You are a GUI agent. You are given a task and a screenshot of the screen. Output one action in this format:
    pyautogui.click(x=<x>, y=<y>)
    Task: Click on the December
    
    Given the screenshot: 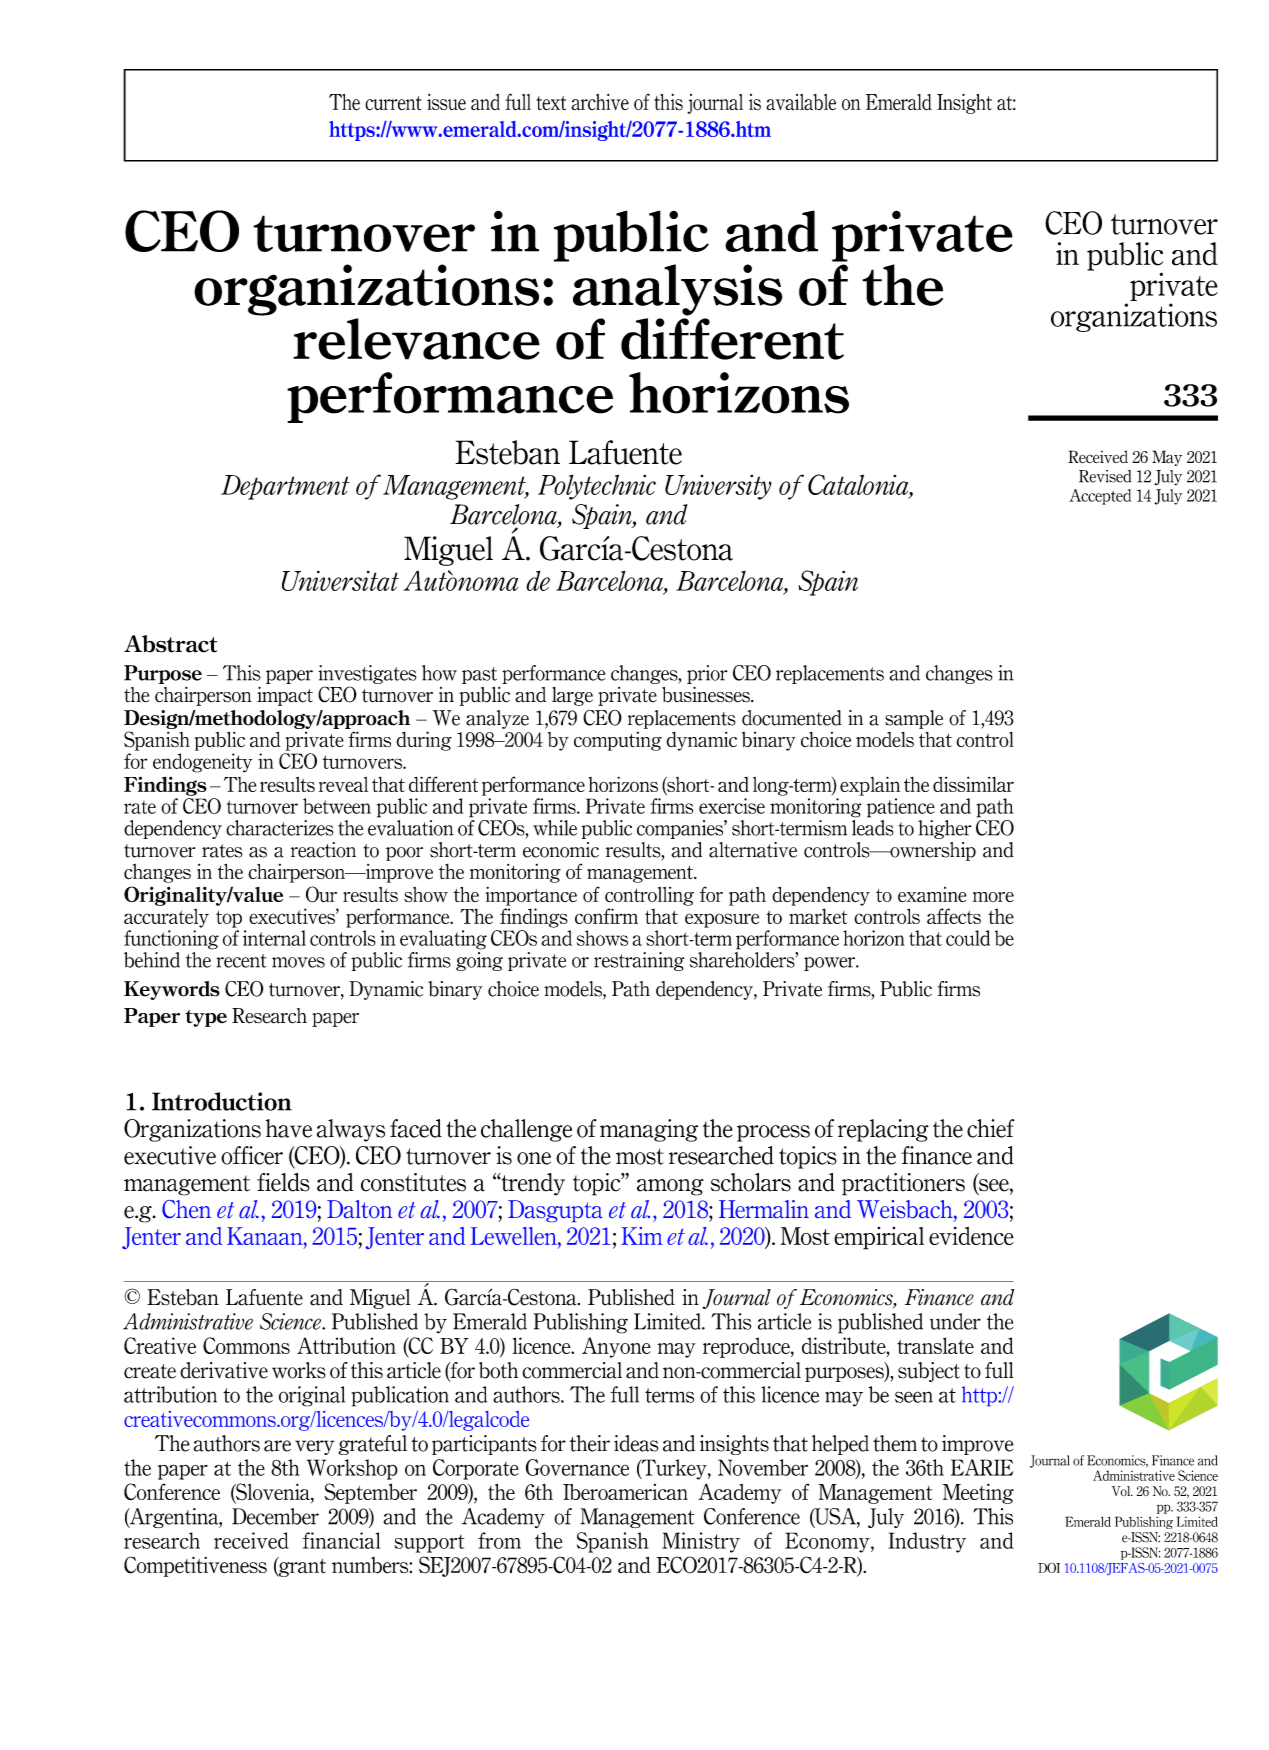 What is the action you would take?
    pyautogui.click(x=275, y=1516)
